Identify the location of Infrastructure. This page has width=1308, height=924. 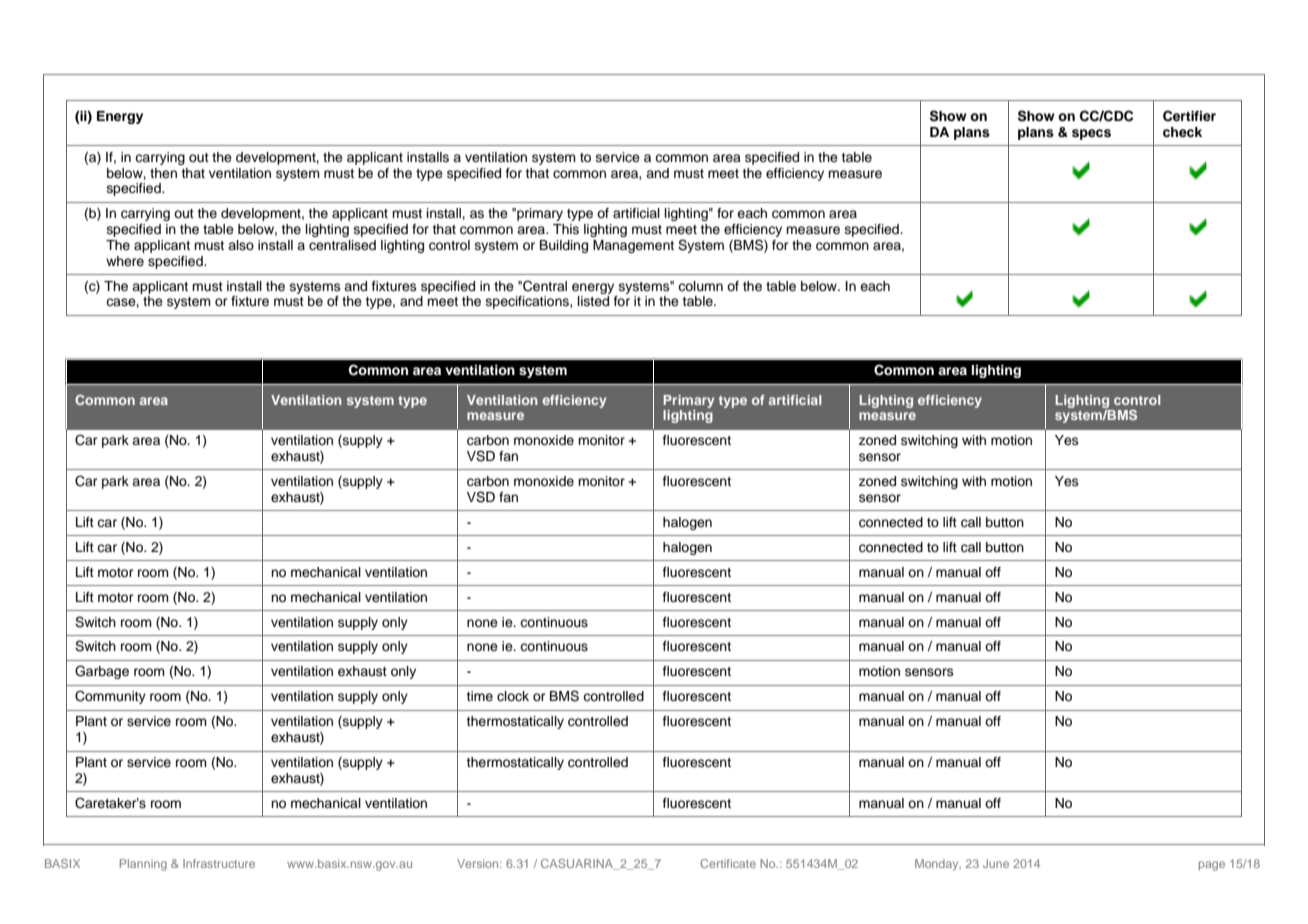
(219, 863).
